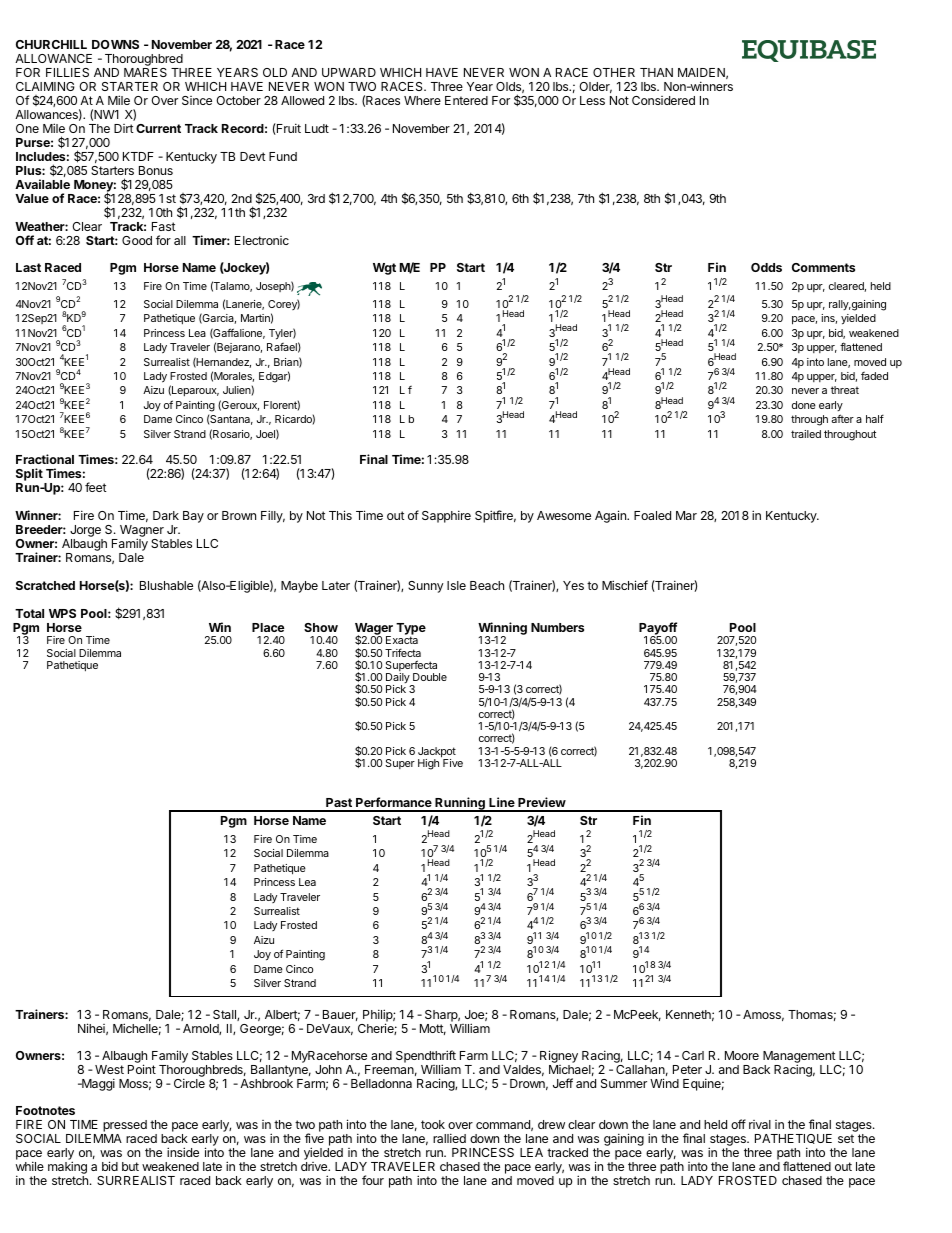  Describe the element at coordinates (663, 100) in the screenshot. I see `Considered` at that location.
